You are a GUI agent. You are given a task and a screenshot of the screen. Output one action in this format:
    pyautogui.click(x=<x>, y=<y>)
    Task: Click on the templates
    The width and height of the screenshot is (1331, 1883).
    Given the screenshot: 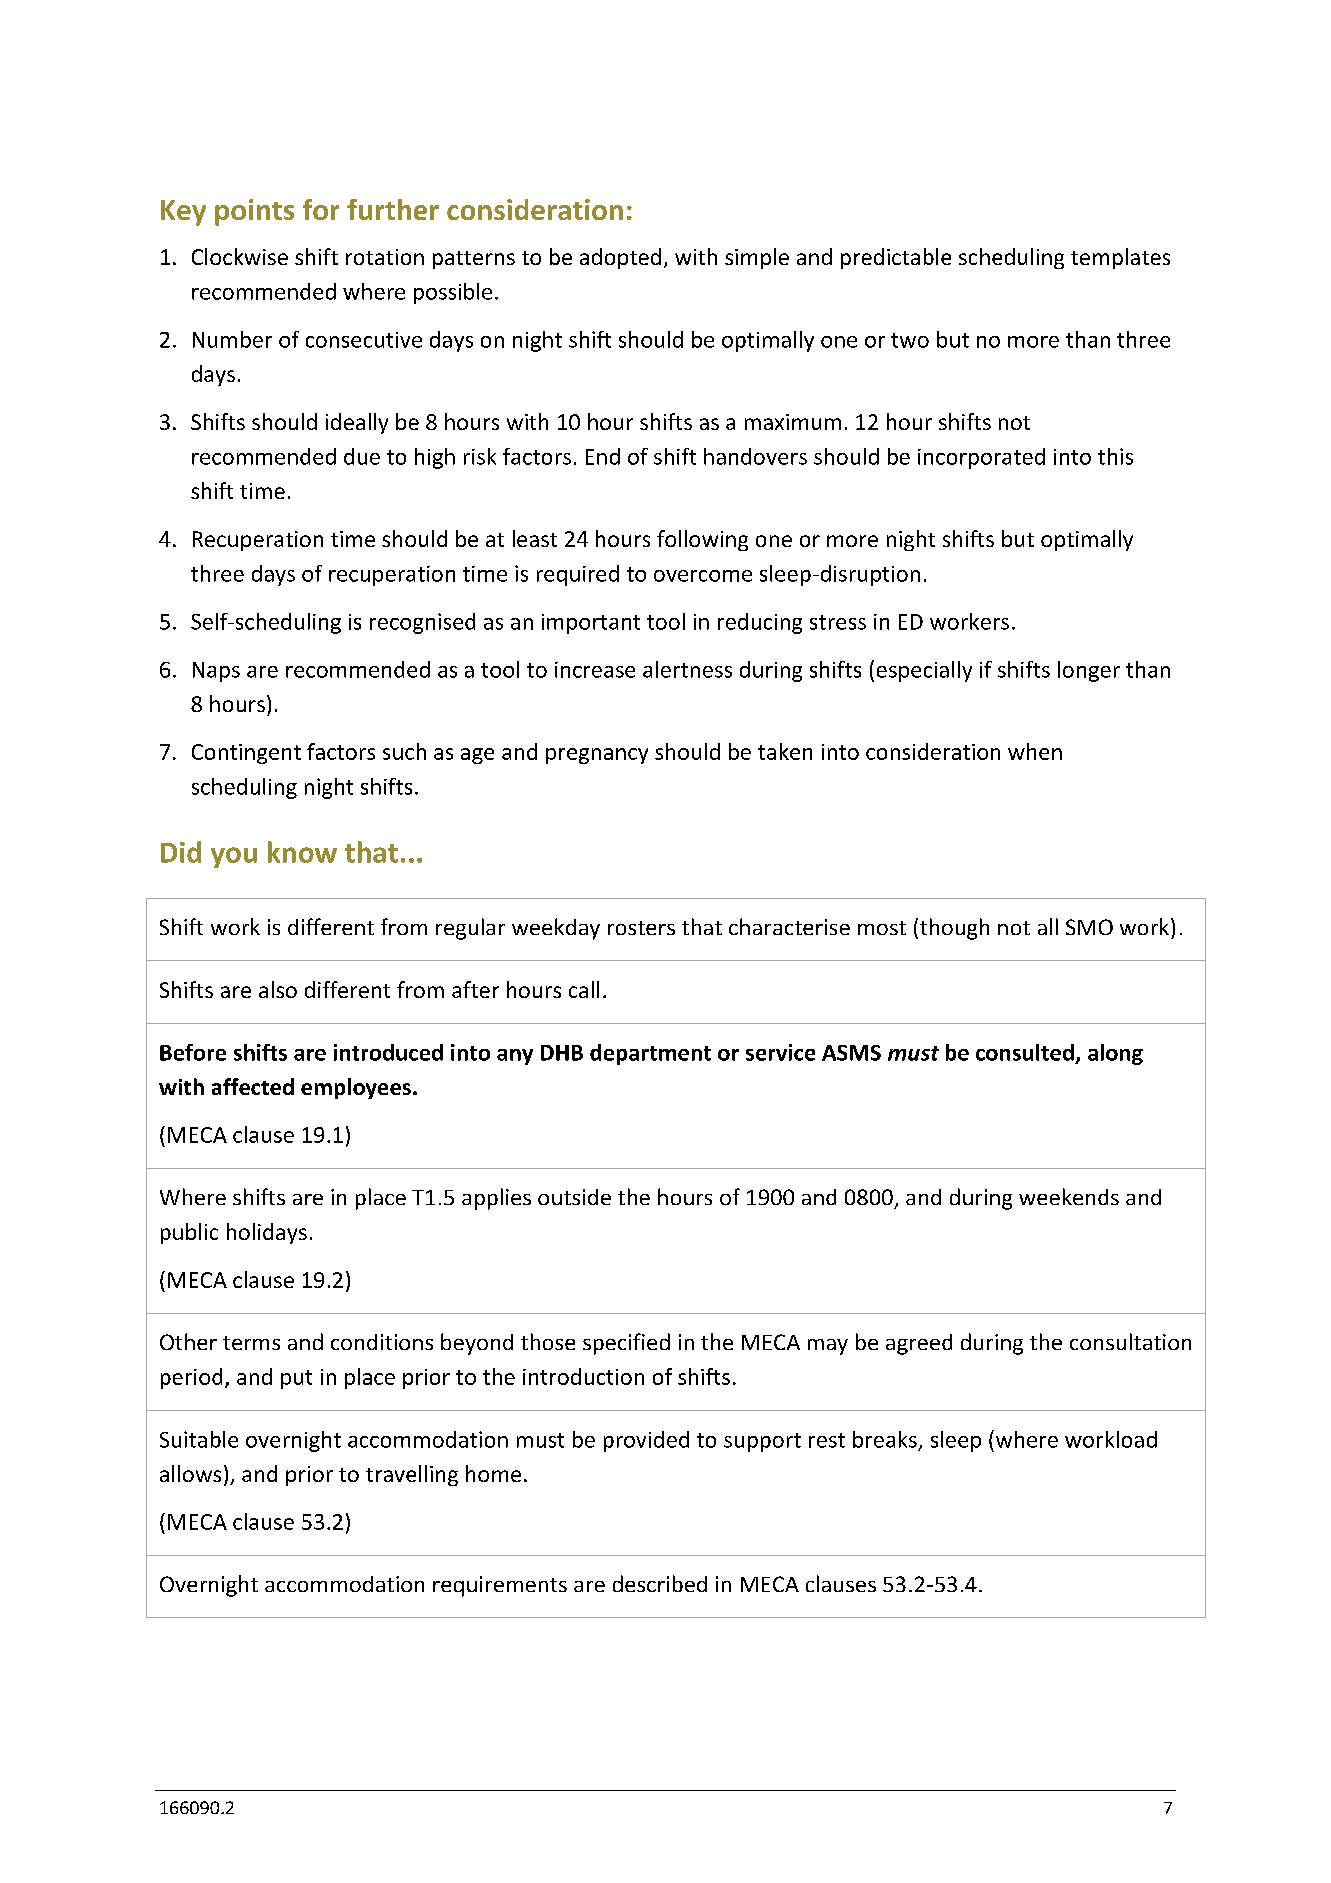 What is the action you would take?
    pyautogui.click(x=1120, y=258)
